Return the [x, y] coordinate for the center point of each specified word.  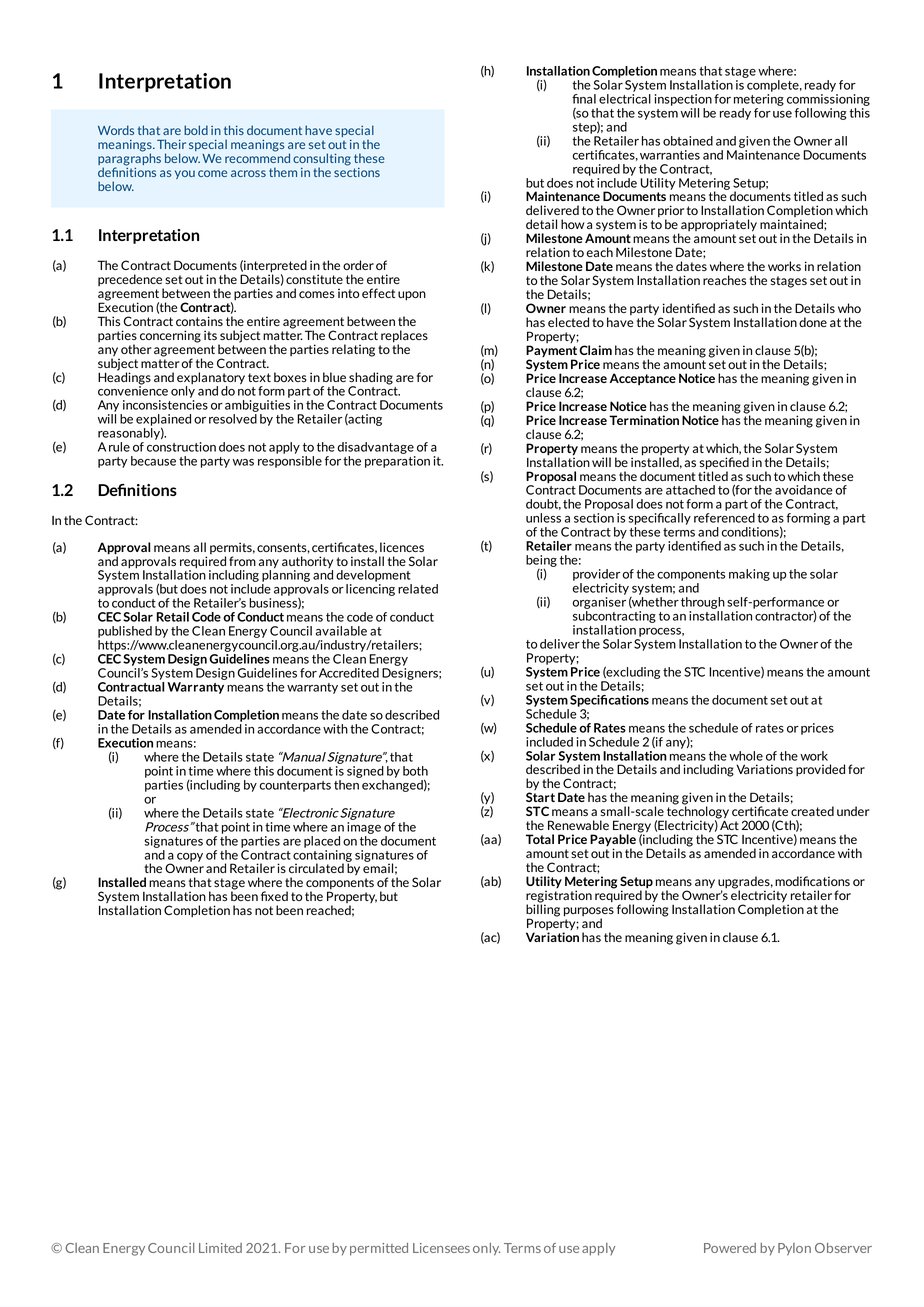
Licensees [441, 1248]
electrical [625, 99]
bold [196, 130]
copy [190, 857]
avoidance [804, 490]
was [243, 462]
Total [540, 839]
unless [543, 518]
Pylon [794, 1249]
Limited [220, 1248]
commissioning [828, 100]
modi [789, 881]
